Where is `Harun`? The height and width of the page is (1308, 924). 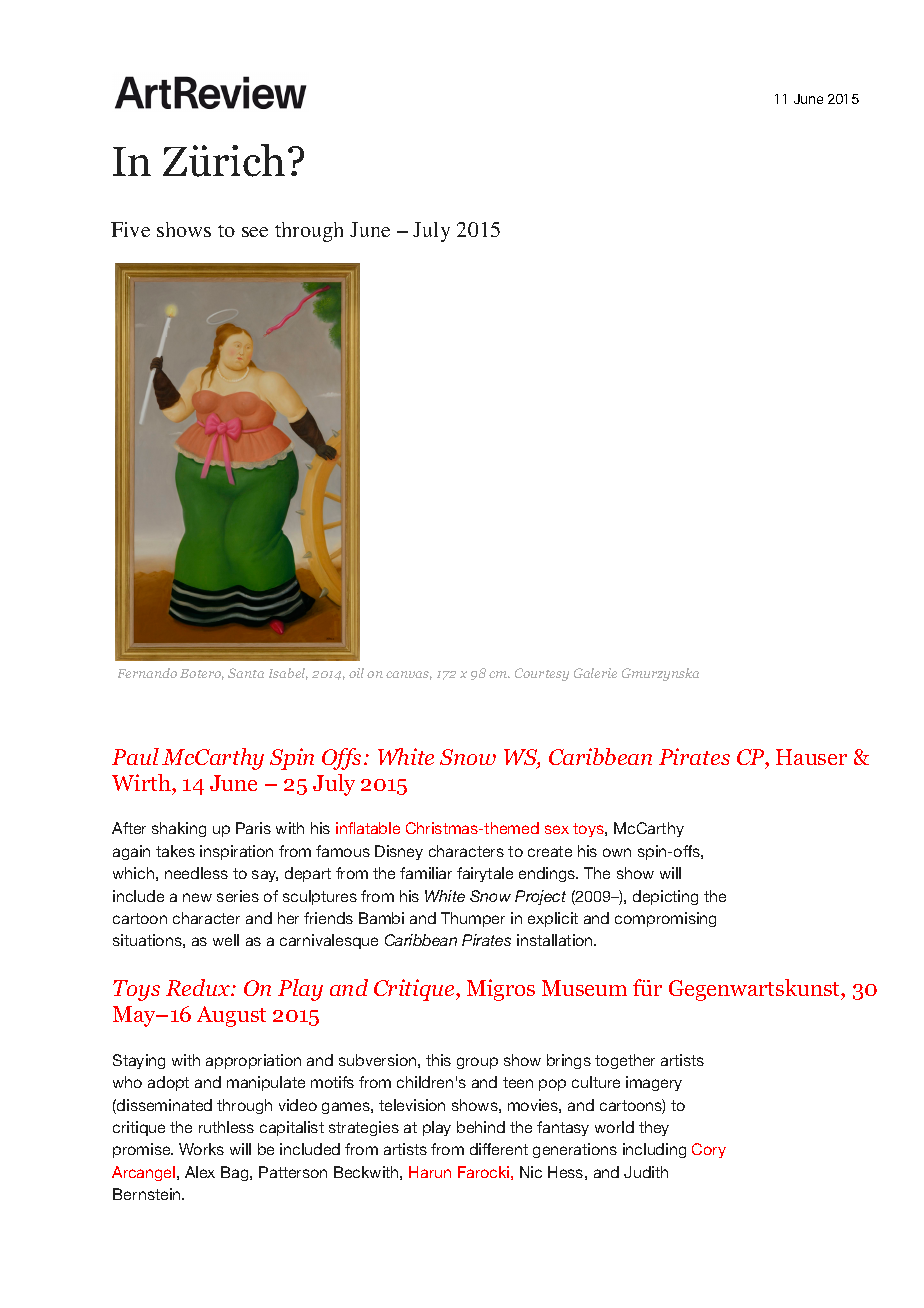
Harun is located at coordinates (430, 1172).
